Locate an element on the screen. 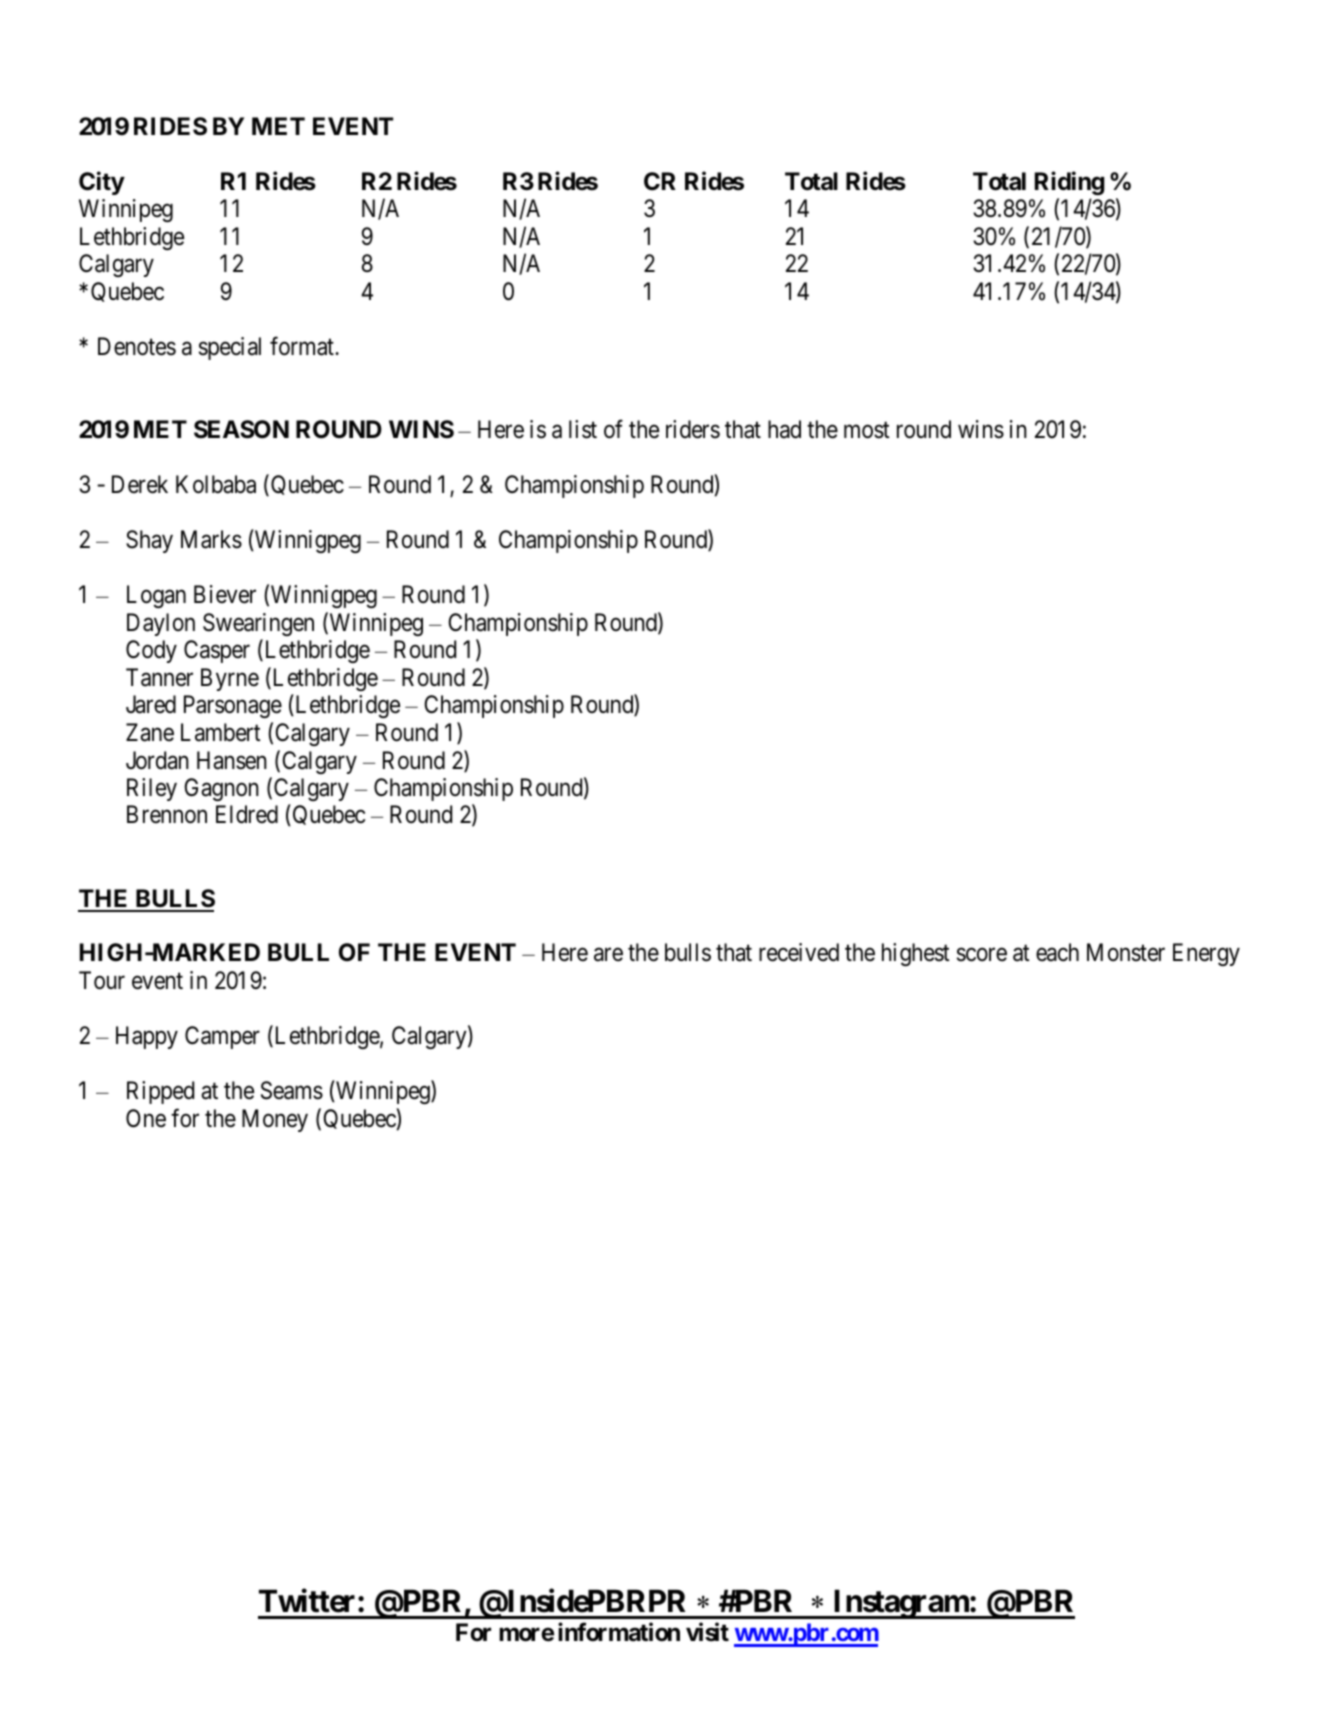 The height and width of the screenshot is (1725, 1333). City is located at coordinates (102, 183).
